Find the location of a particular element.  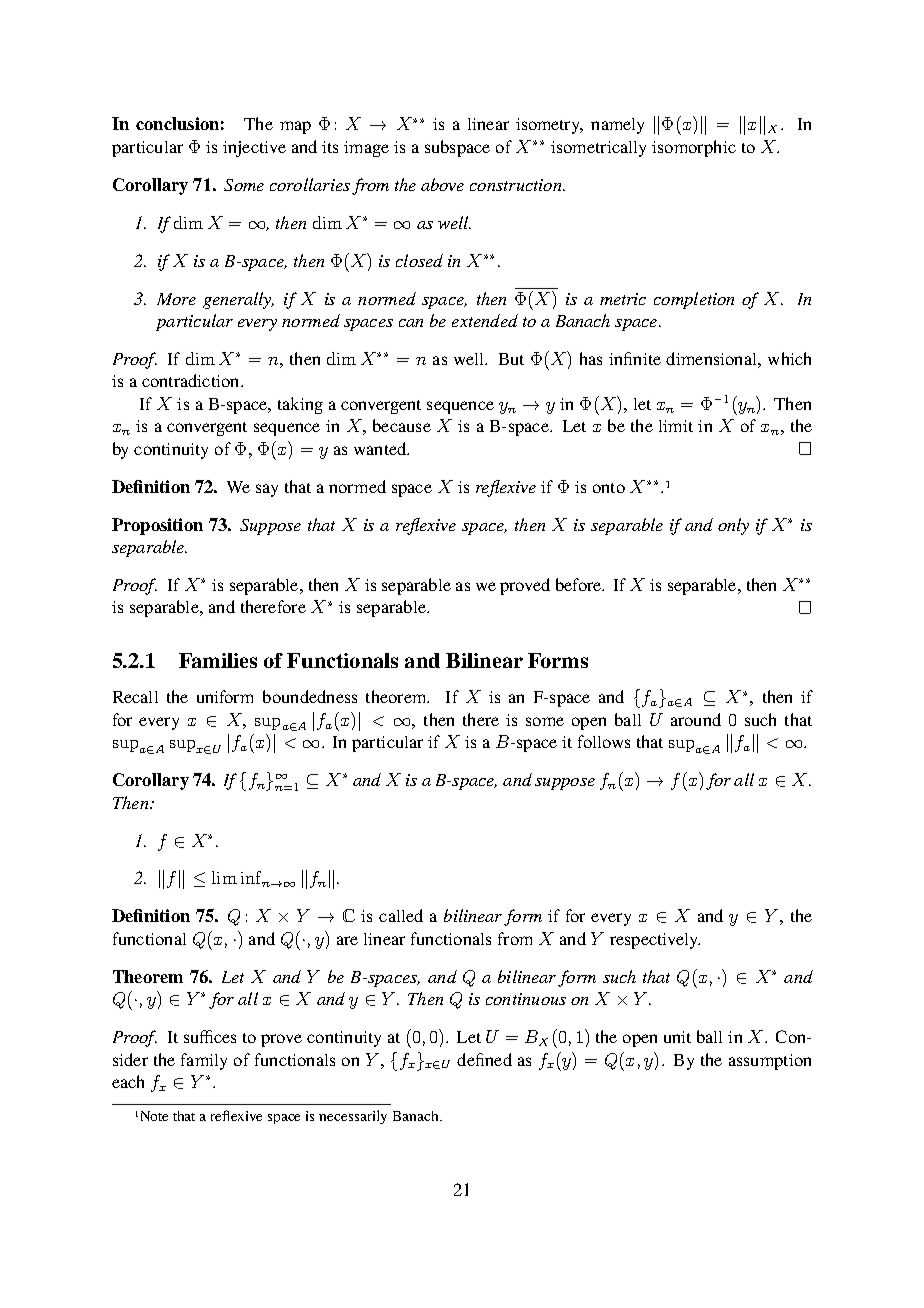

before is located at coordinates (580, 584).
